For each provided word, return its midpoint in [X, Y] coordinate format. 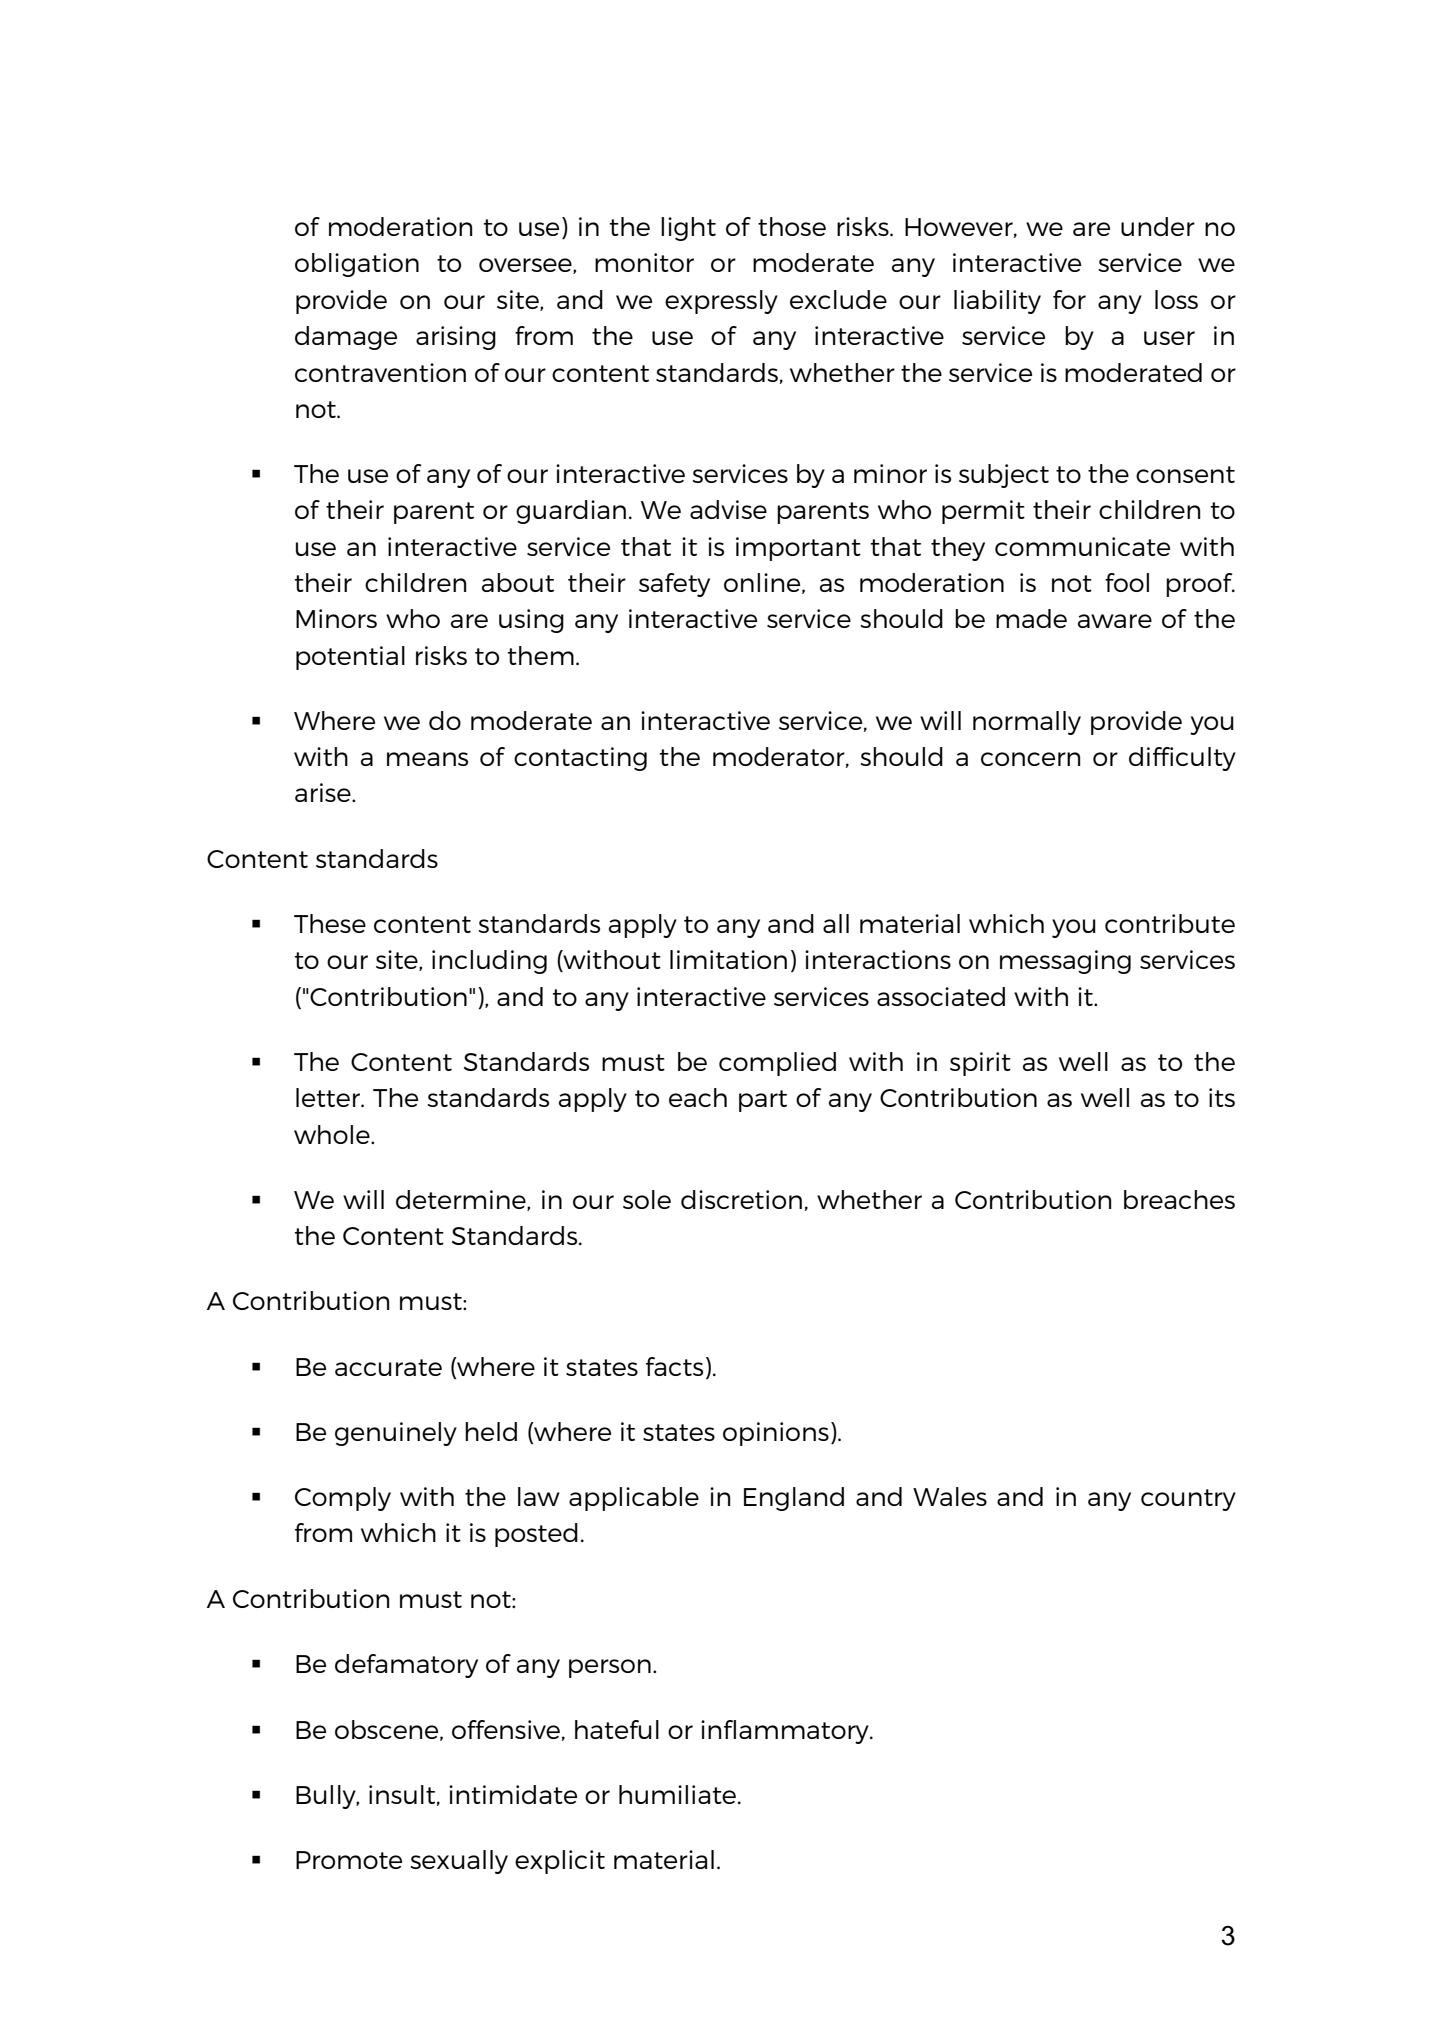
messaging [1065, 962]
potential [350, 658]
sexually [459, 1862]
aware [1115, 621]
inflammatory [786, 1732]
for [1069, 299]
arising [456, 338]
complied [777, 1064]
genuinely [396, 1434]
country [1188, 1500]
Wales [950, 1496]
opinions [776, 1434]
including [489, 962]
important [798, 549]
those [792, 226]
